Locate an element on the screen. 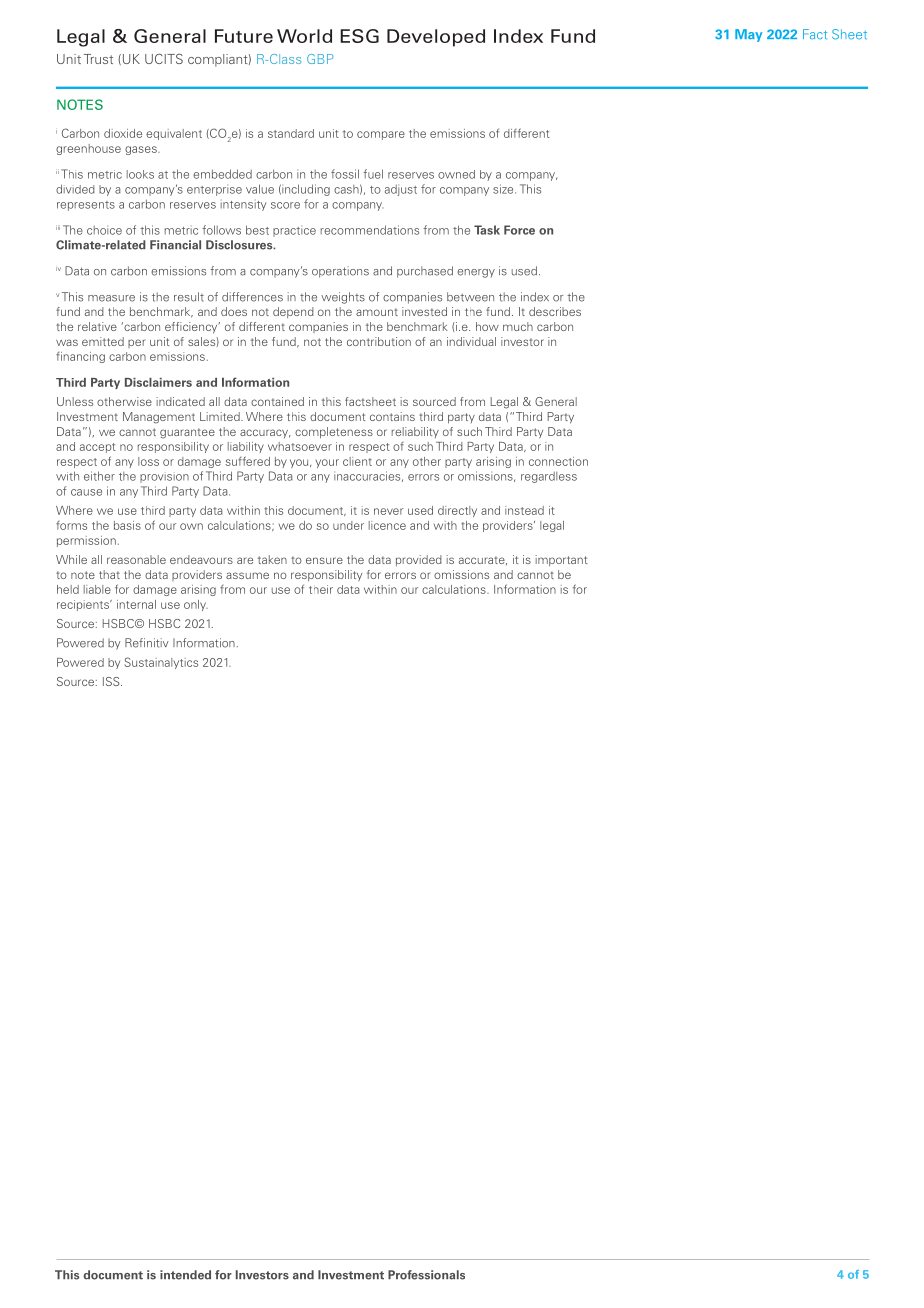 The width and height of the screenshot is (924, 1308). intended is located at coordinates (185, 1275).
